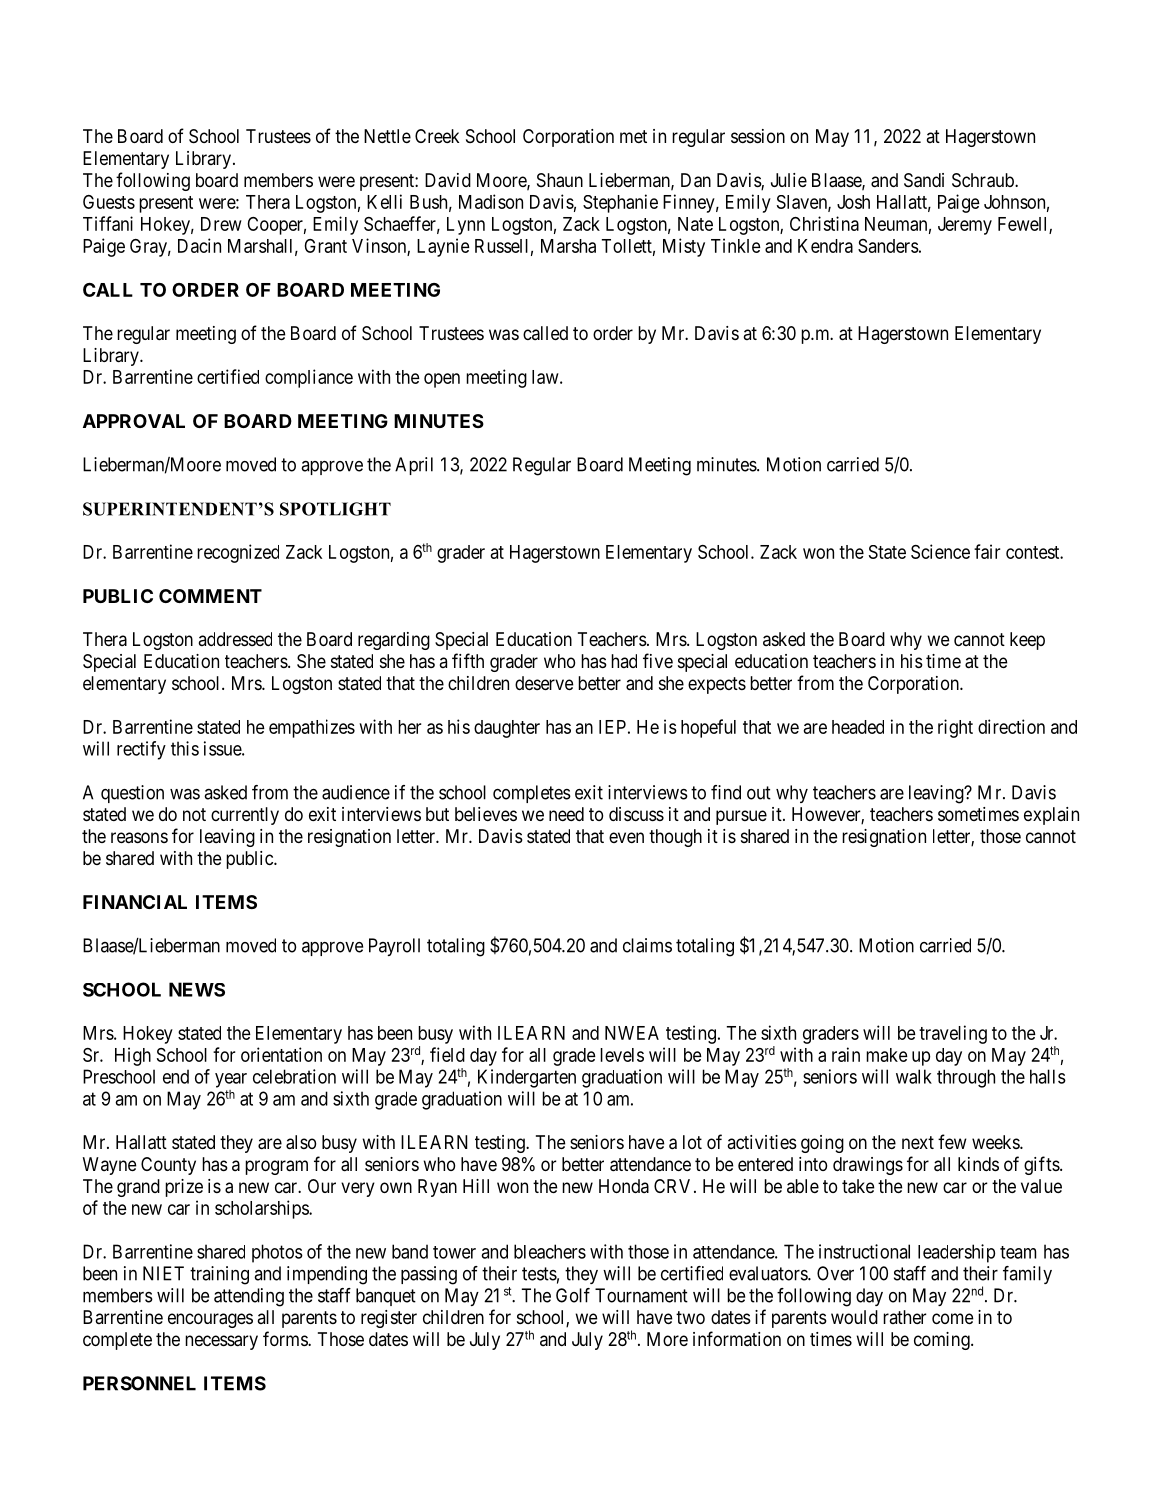  Describe the element at coordinates (953, 1034) in the image. I see `traveling` at that location.
